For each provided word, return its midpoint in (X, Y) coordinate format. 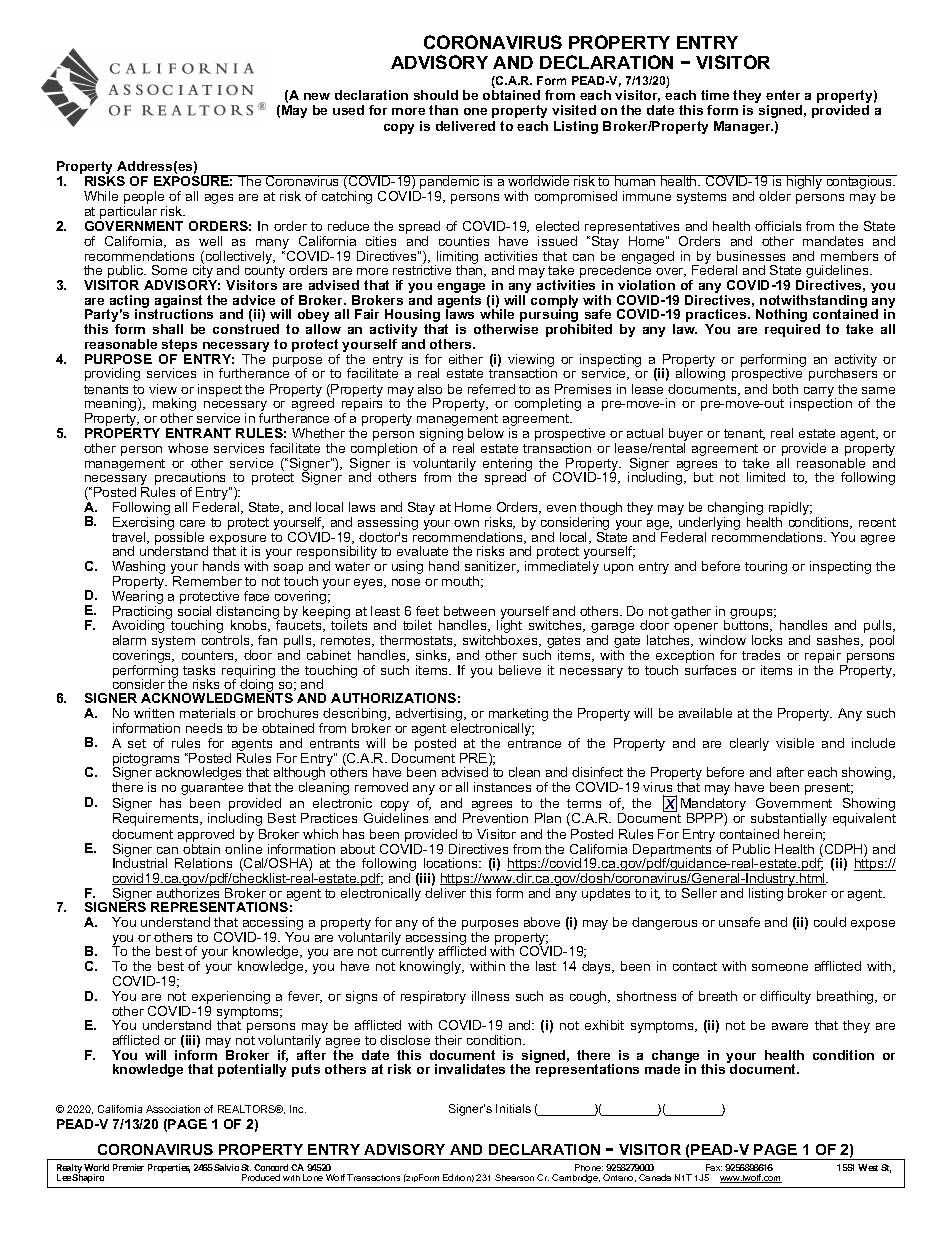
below (486, 433)
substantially (789, 819)
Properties (169, 1168)
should (436, 95)
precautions (190, 480)
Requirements (157, 819)
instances (502, 787)
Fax (714, 1167)
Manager (743, 127)
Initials (513, 1108)
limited (766, 477)
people (145, 199)
